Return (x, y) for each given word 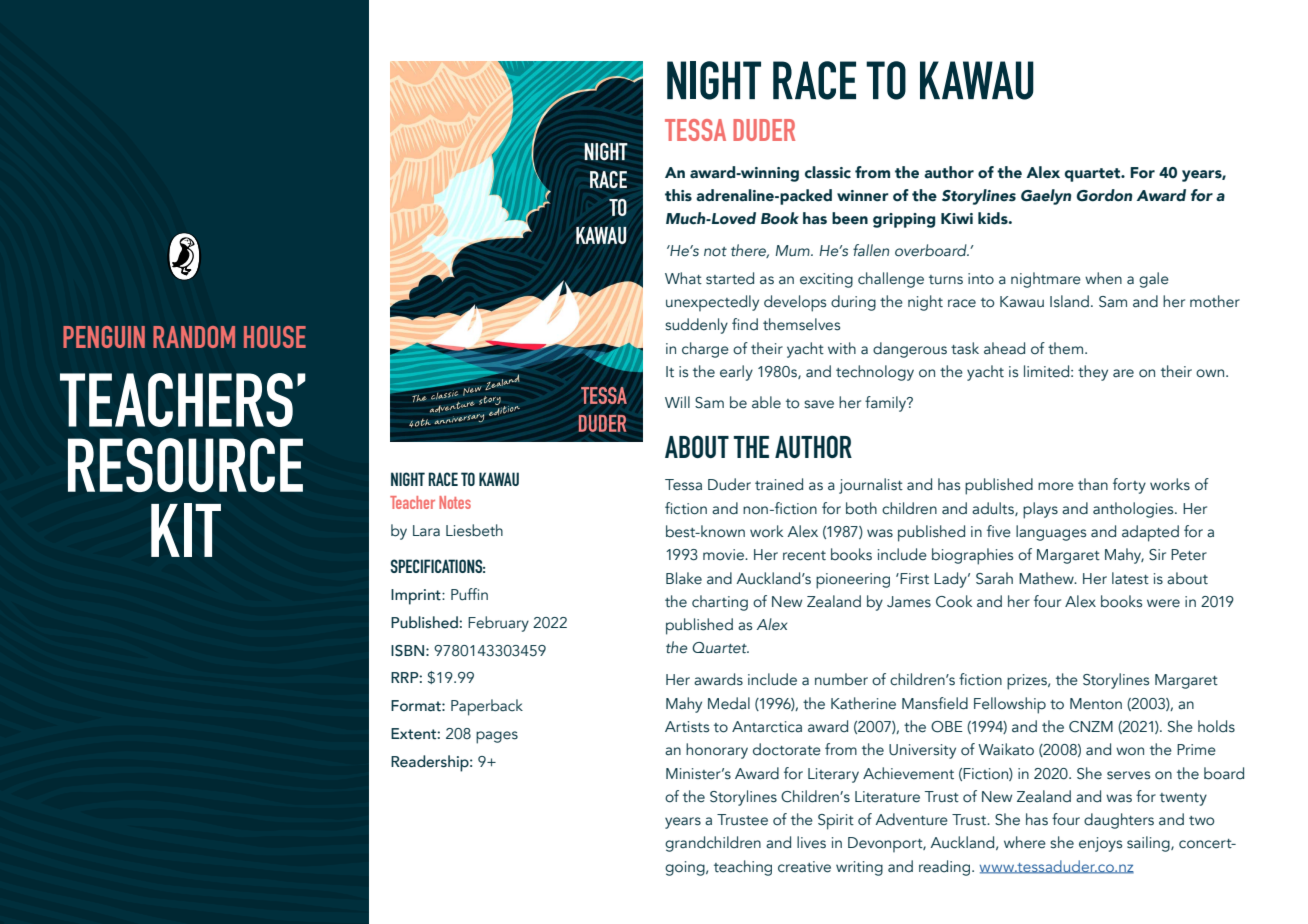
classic (828, 172)
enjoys (1100, 844)
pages (497, 737)
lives (811, 842)
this (678, 195)
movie (724, 555)
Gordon (1104, 195)
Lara (426, 531)
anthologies (1134, 510)
